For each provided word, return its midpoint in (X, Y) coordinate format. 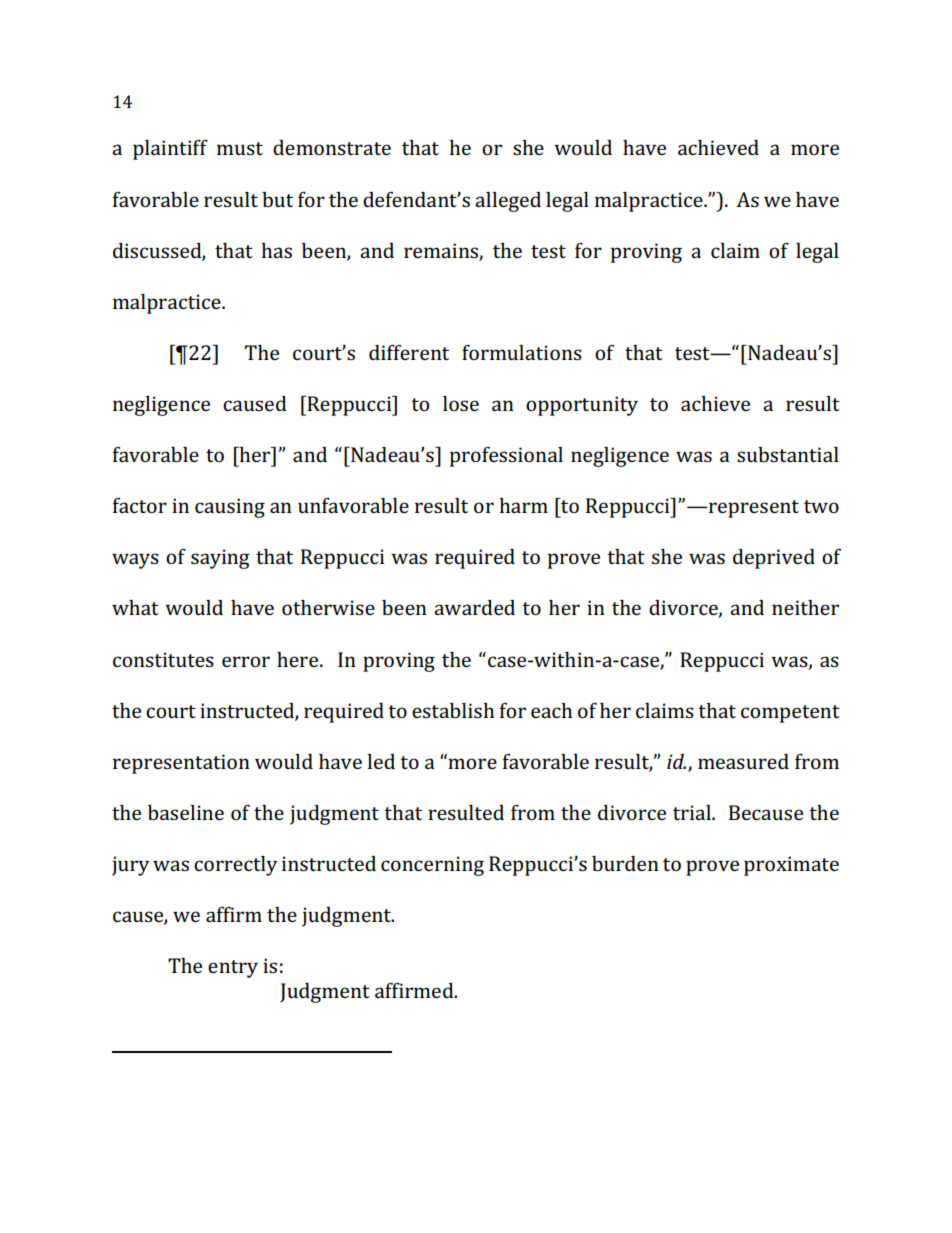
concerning (432, 866)
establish (453, 710)
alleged (508, 202)
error (246, 661)
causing (230, 508)
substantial (788, 454)
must (240, 148)
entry (233, 969)
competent (790, 714)
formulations (522, 352)
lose (461, 403)
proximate (791, 866)
